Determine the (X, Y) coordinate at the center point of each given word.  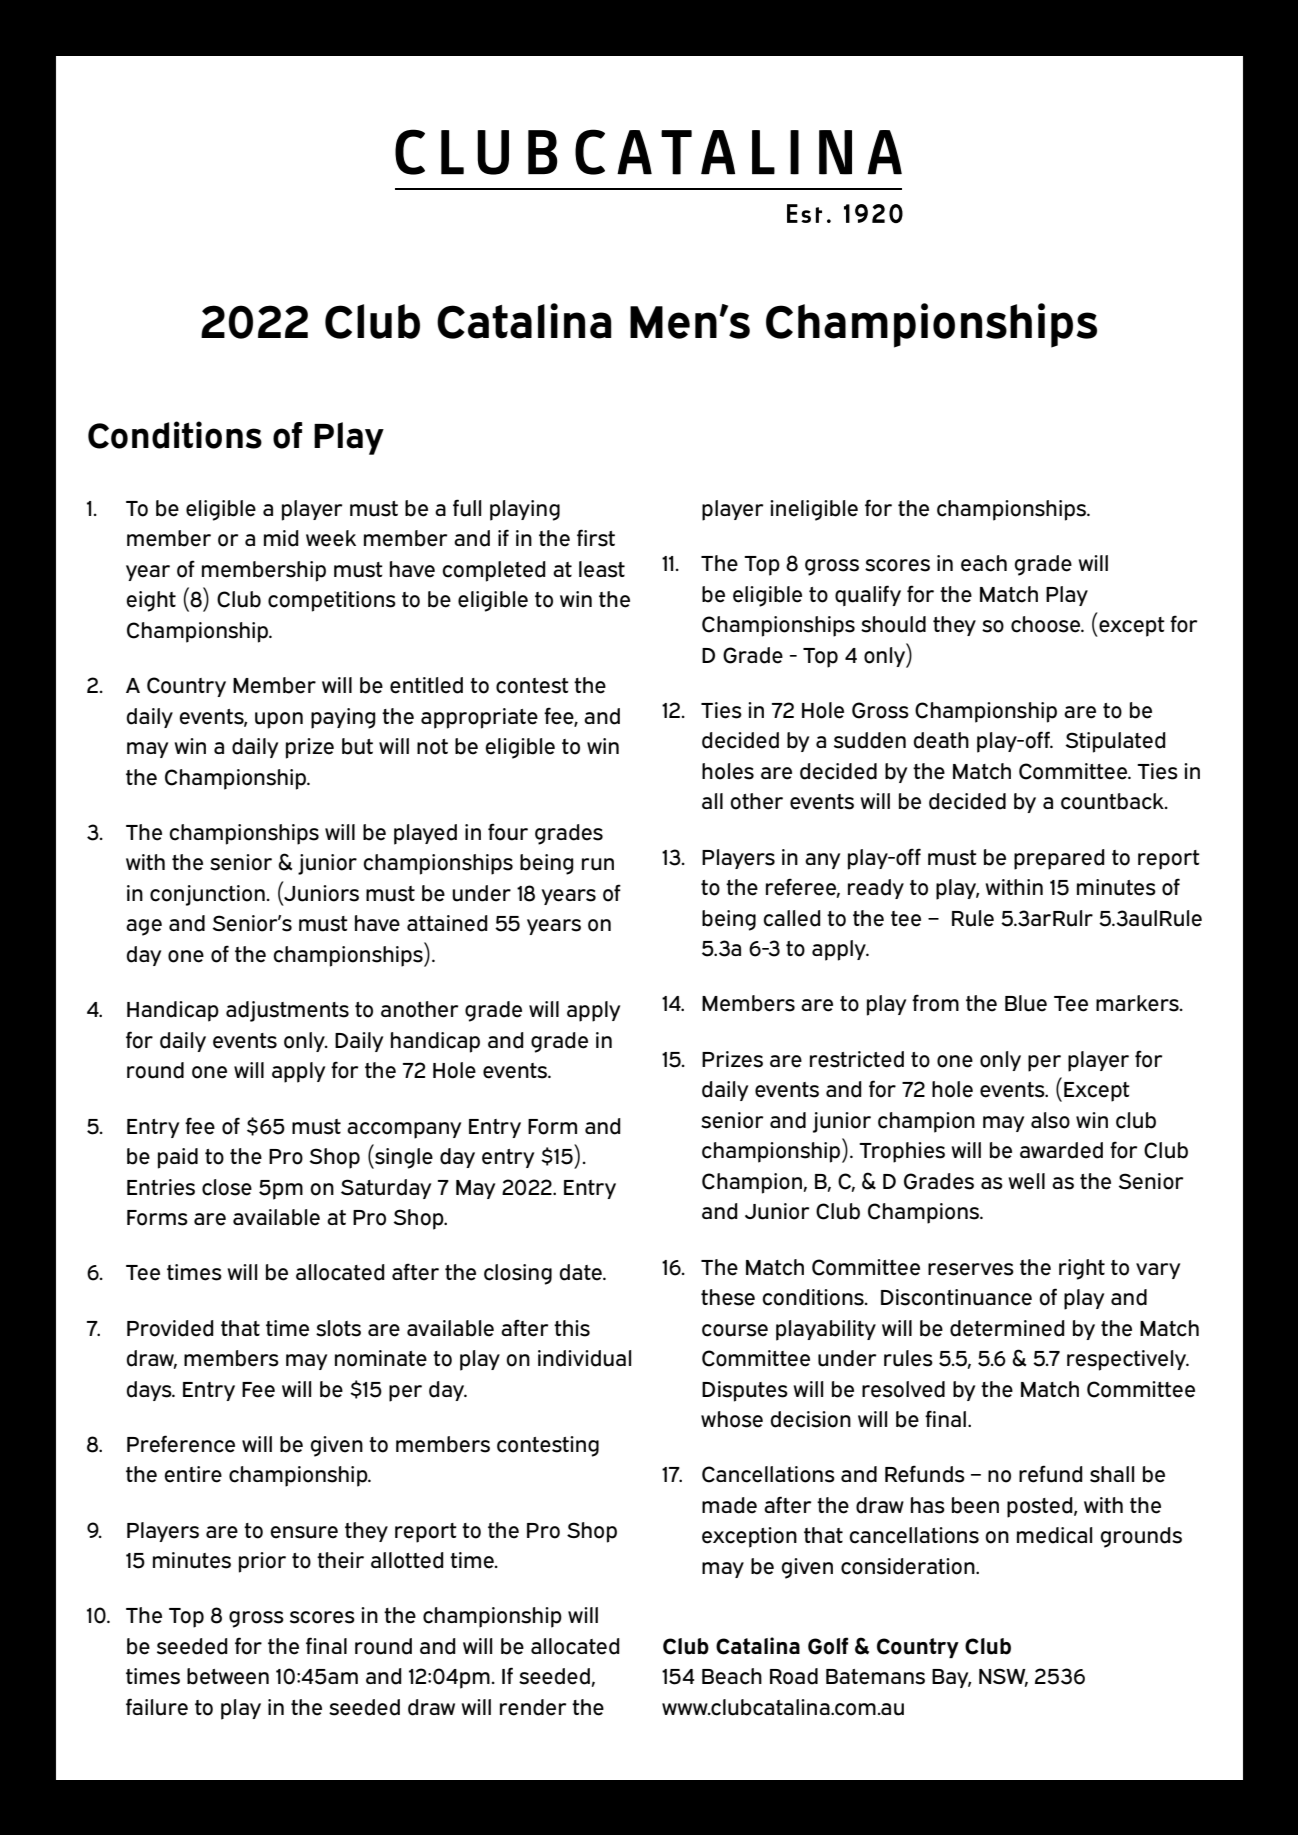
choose (1047, 624)
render (533, 1707)
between (228, 1676)
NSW (1003, 1677)
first (596, 538)
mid (281, 538)
